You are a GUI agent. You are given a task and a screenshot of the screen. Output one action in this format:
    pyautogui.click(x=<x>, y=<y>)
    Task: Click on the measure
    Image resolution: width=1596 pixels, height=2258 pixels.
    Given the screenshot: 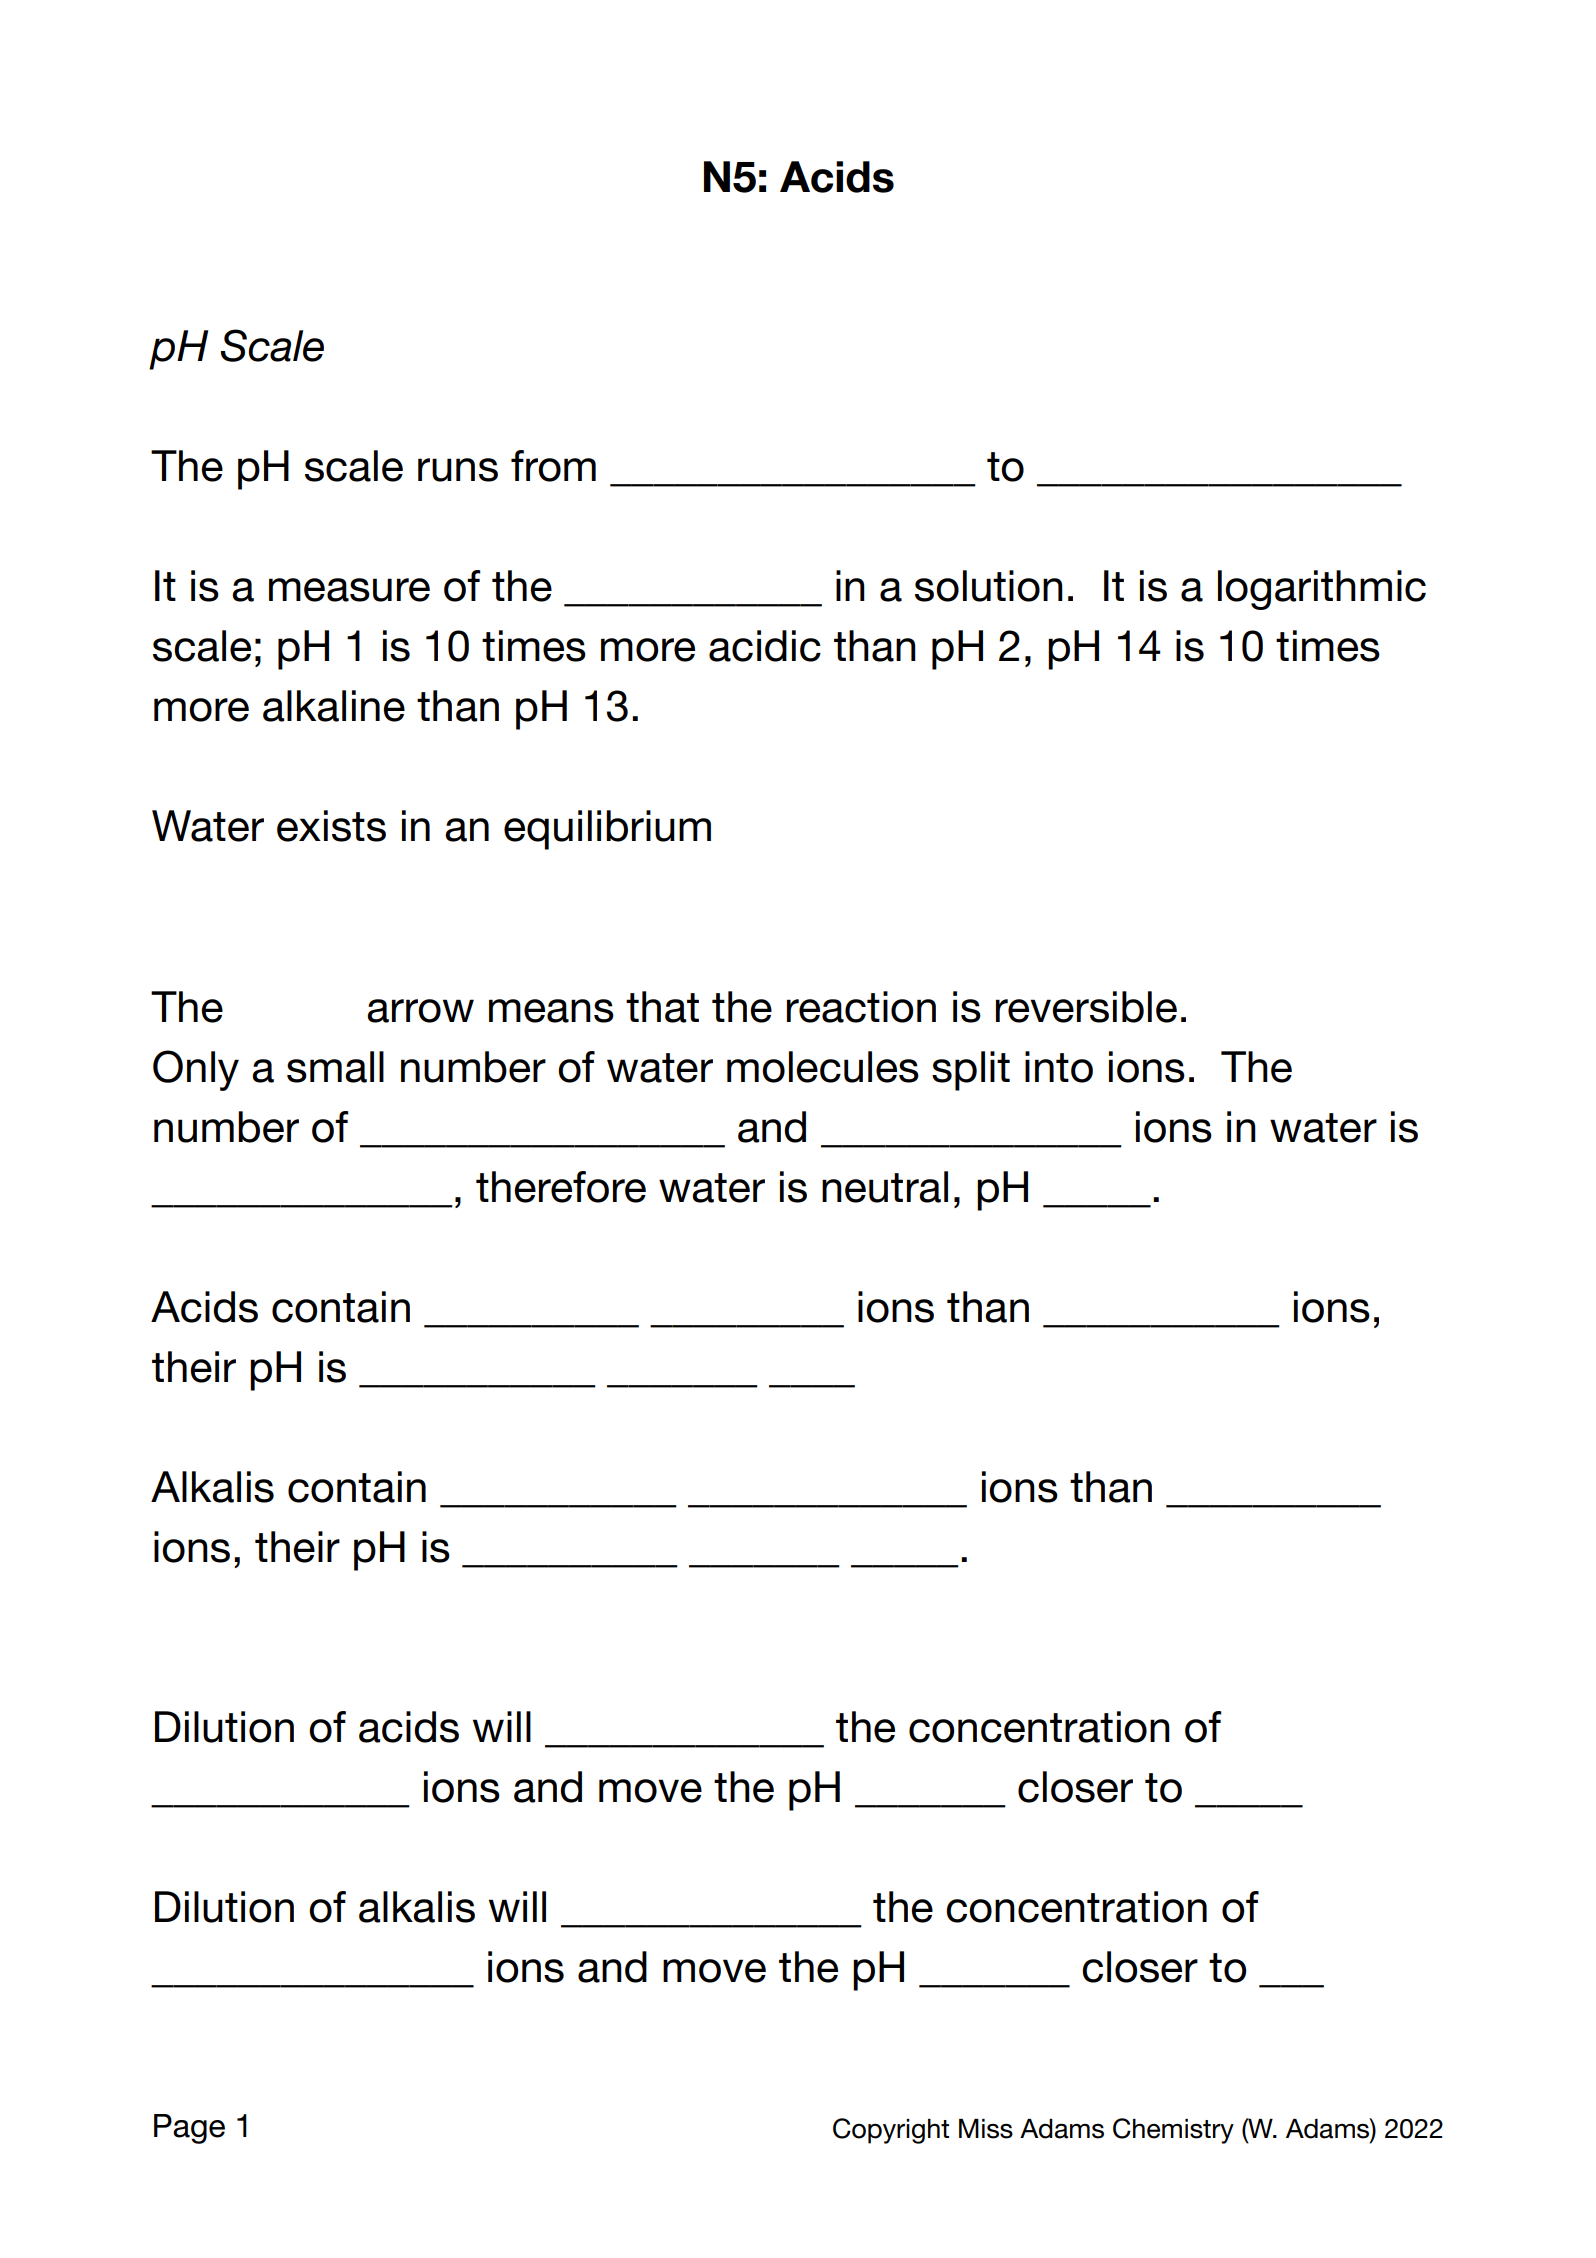 What is the action you would take?
    pyautogui.click(x=349, y=590)
